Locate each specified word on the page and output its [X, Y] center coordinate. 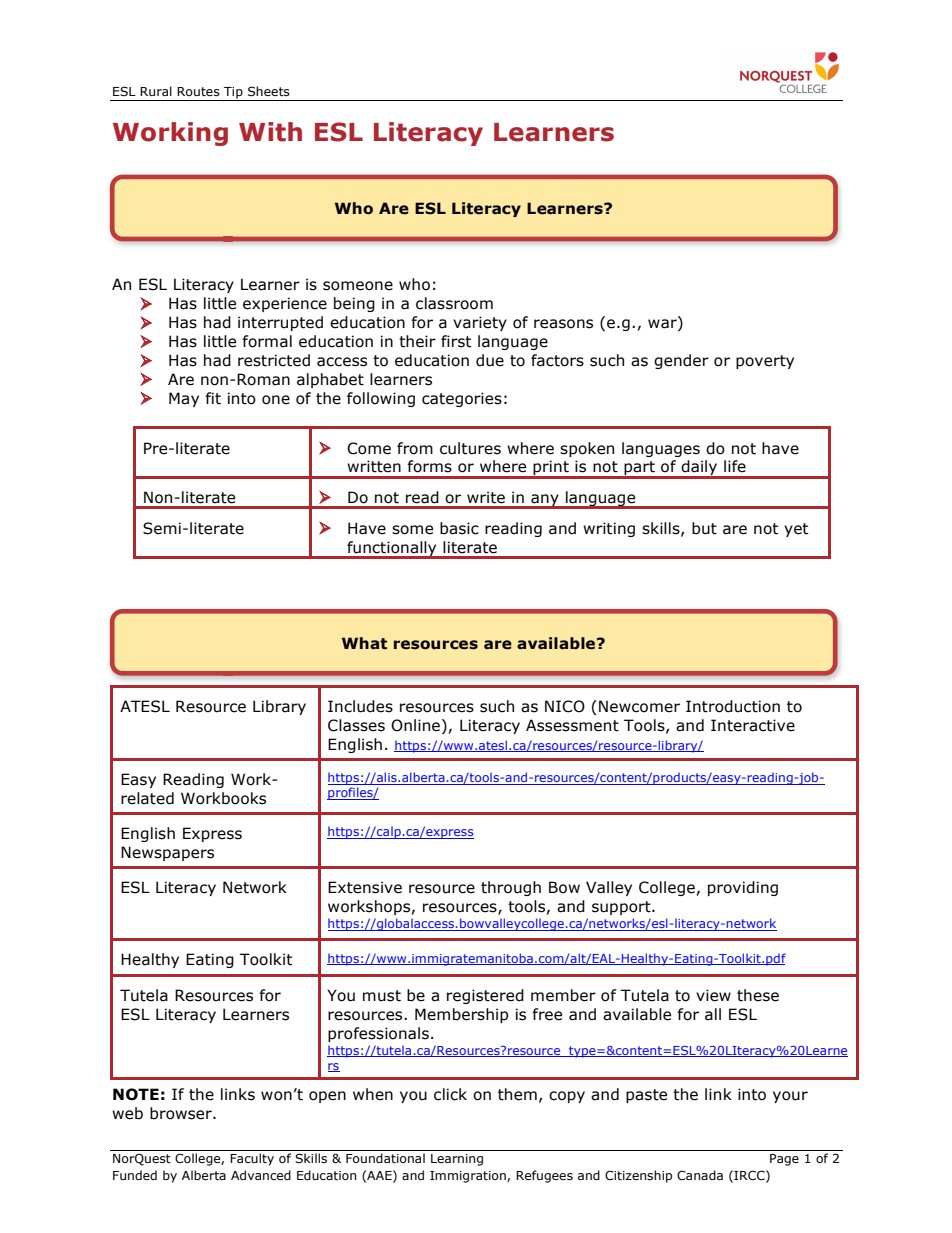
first [456, 341]
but [704, 528]
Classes [356, 725]
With [270, 132]
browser [182, 1113]
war [663, 324]
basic [459, 528]
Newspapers [167, 853]
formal [267, 341]
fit [213, 398]
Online [415, 725]
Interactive [753, 725]
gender [681, 361]
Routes [198, 91]
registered [485, 996]
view [713, 995]
